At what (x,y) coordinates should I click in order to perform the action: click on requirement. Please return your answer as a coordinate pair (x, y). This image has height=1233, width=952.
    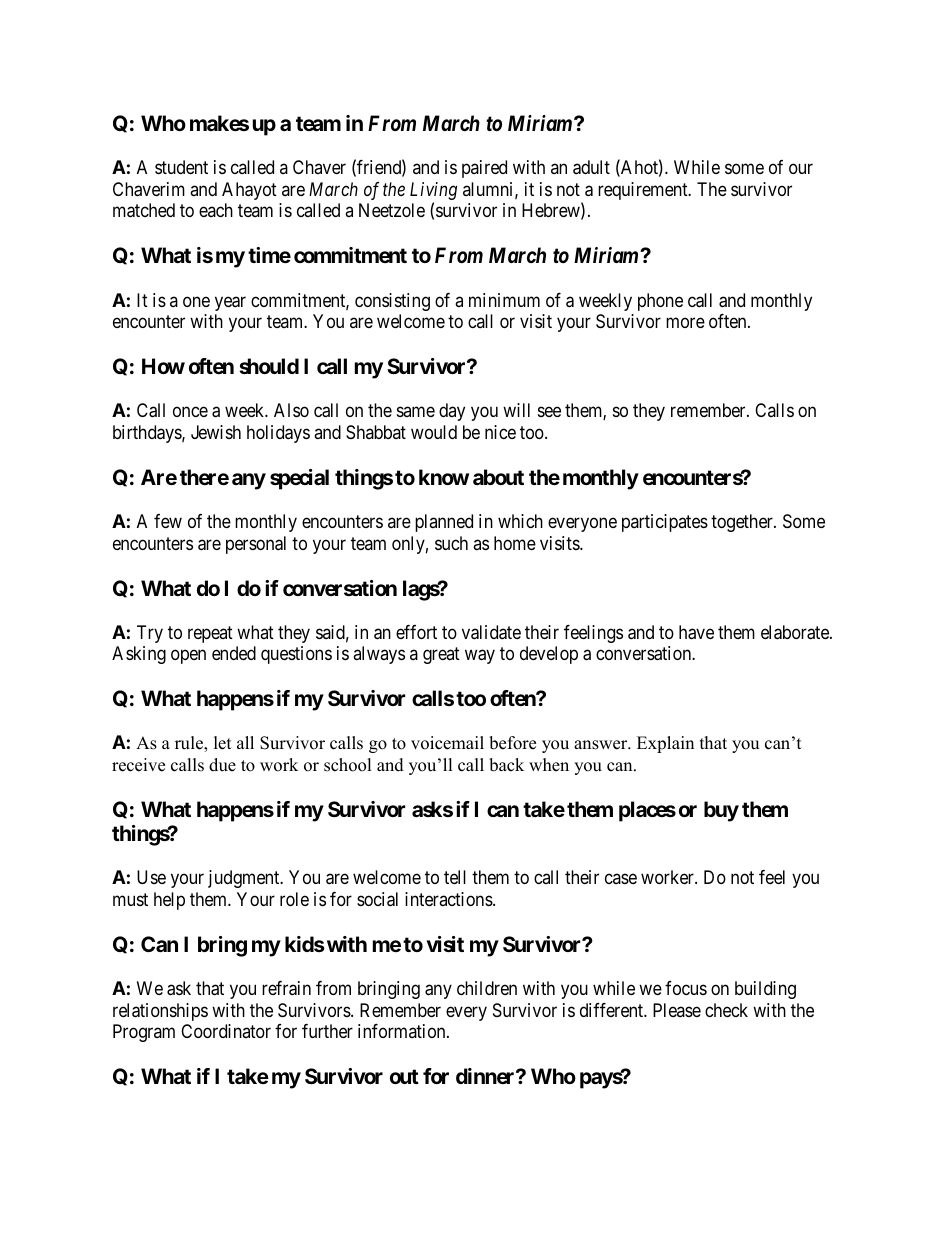
    Looking at the image, I should click on (644, 191).
